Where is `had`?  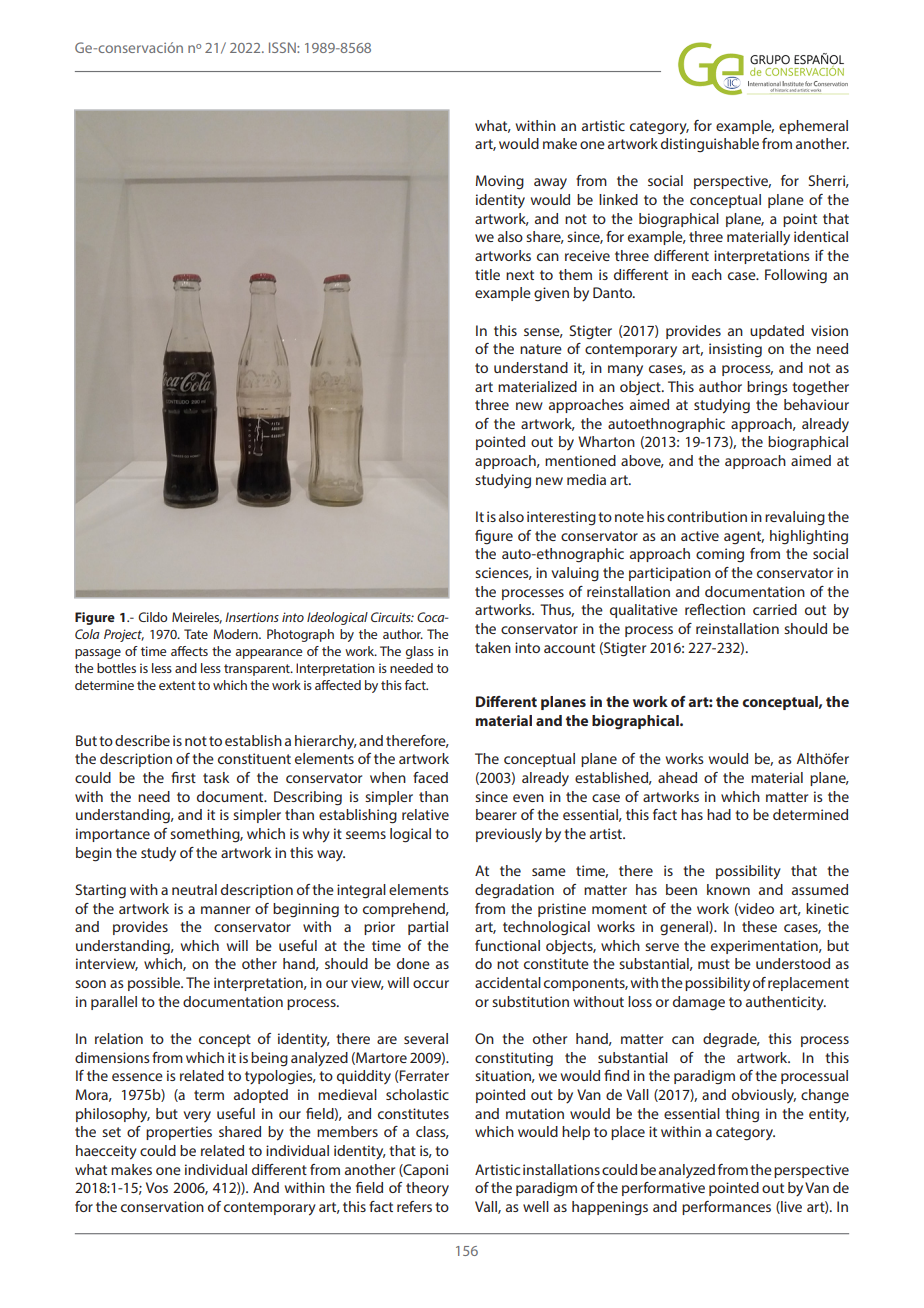
had is located at coordinates (719, 814).
